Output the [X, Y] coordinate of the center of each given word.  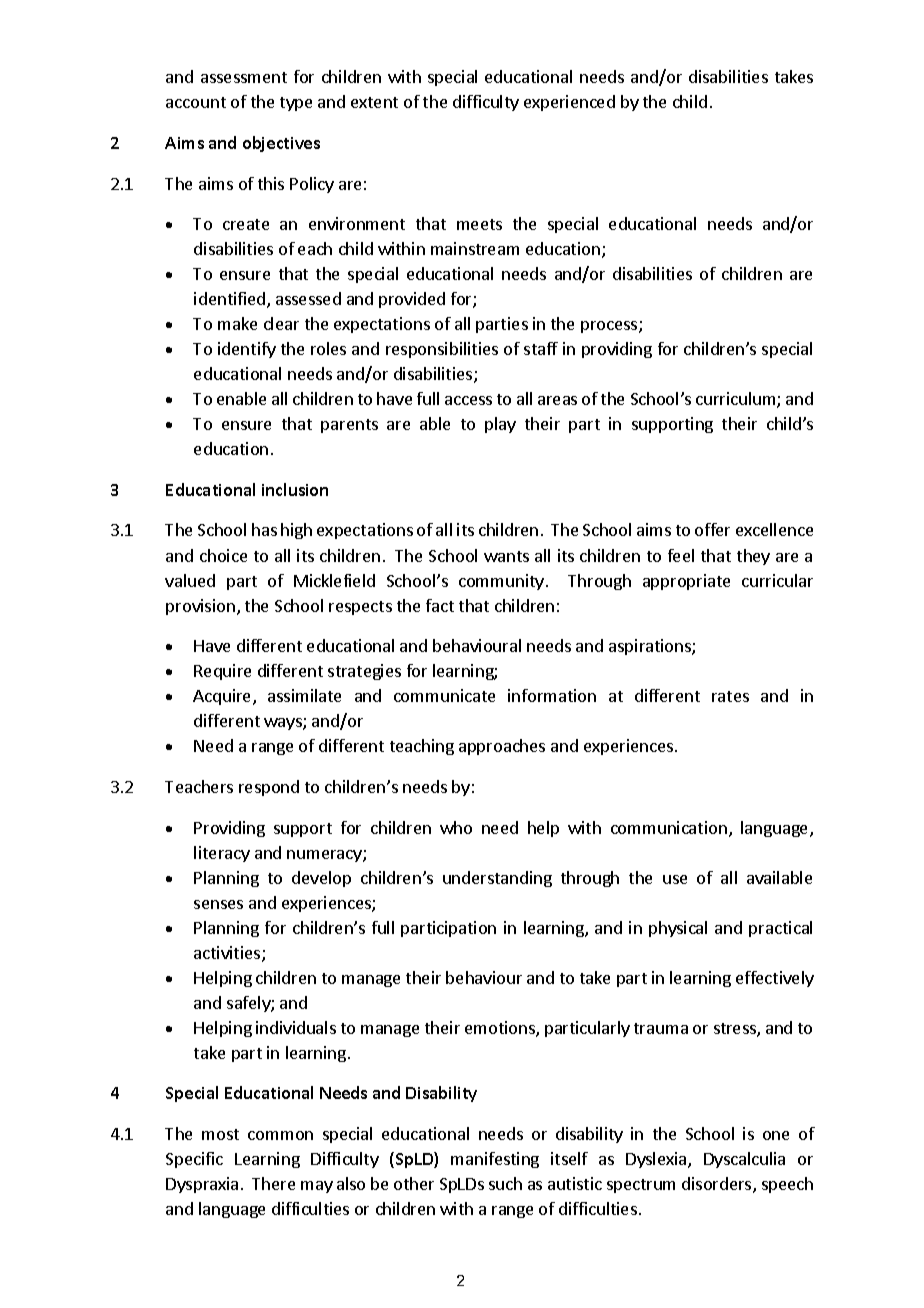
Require [222, 672]
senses [218, 904]
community [501, 582]
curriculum [737, 400]
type [296, 104]
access [468, 400]
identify [247, 350]
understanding [497, 879]
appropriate [686, 582]
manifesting [495, 1160]
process [610, 327]
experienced [569, 103]
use [675, 879]
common [280, 1135]
